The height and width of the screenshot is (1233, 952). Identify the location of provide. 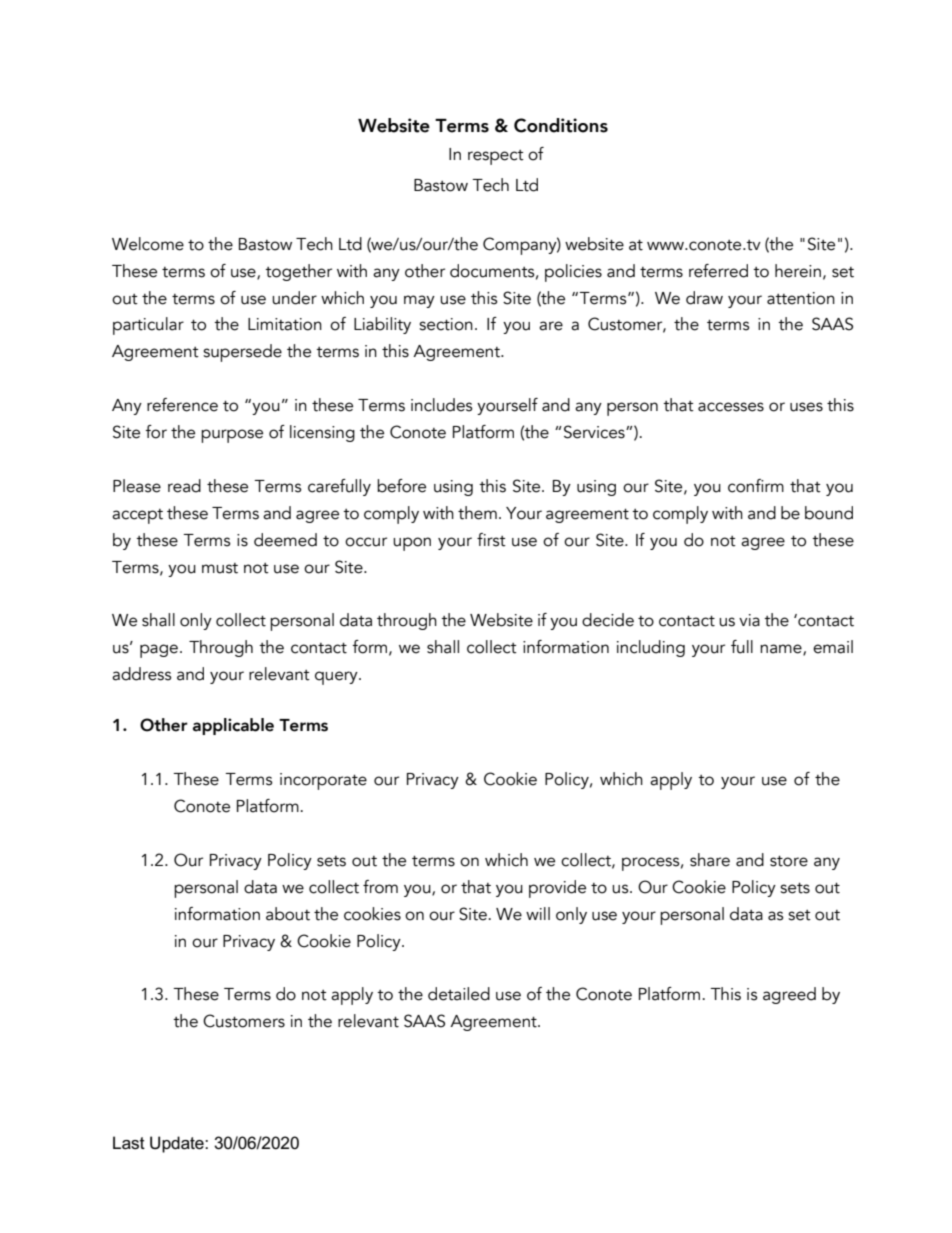
(557, 889).
